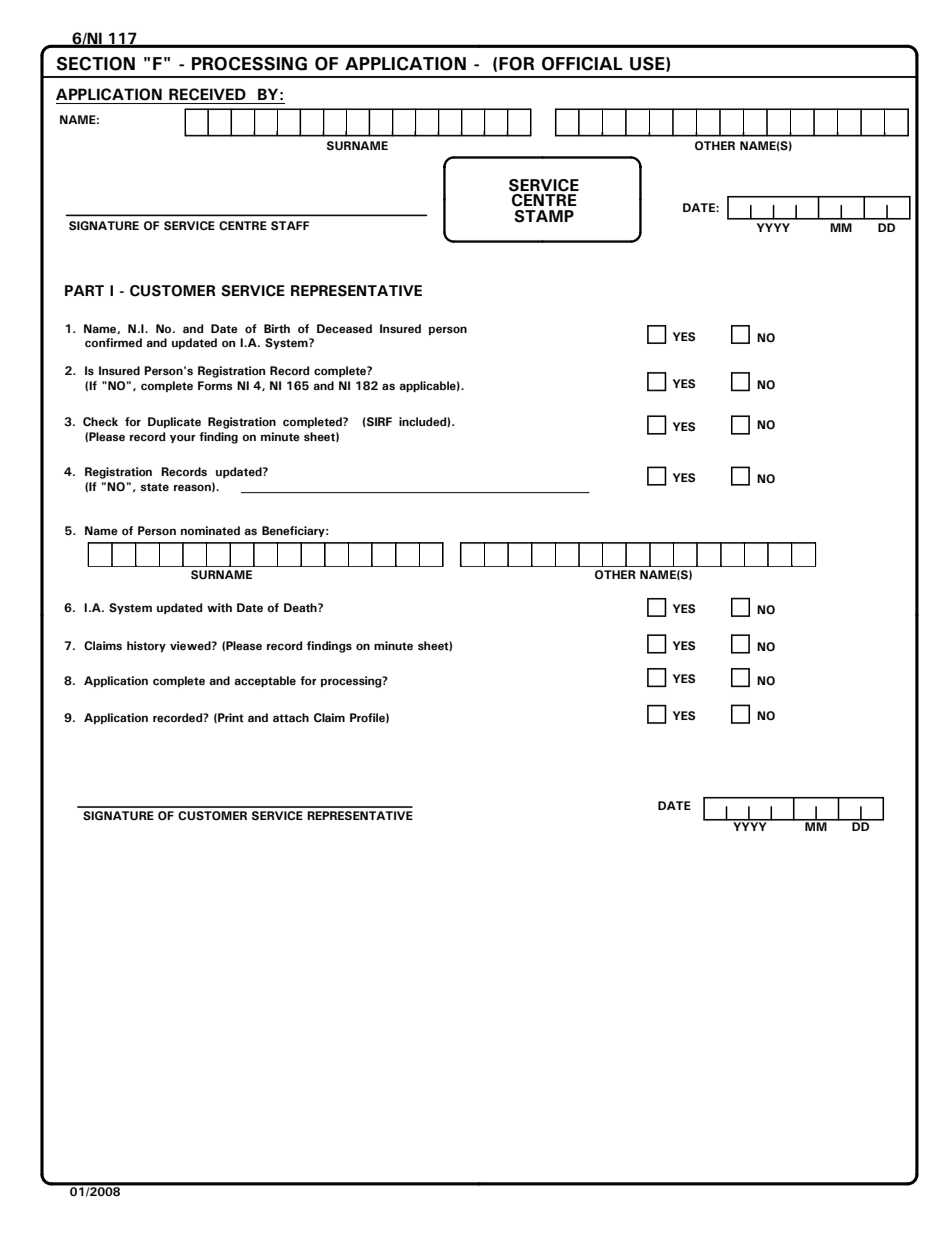 This page has width=952, height=1233. What do you see at coordinates (219, 607) in the page?
I see `with` at bounding box center [219, 607].
